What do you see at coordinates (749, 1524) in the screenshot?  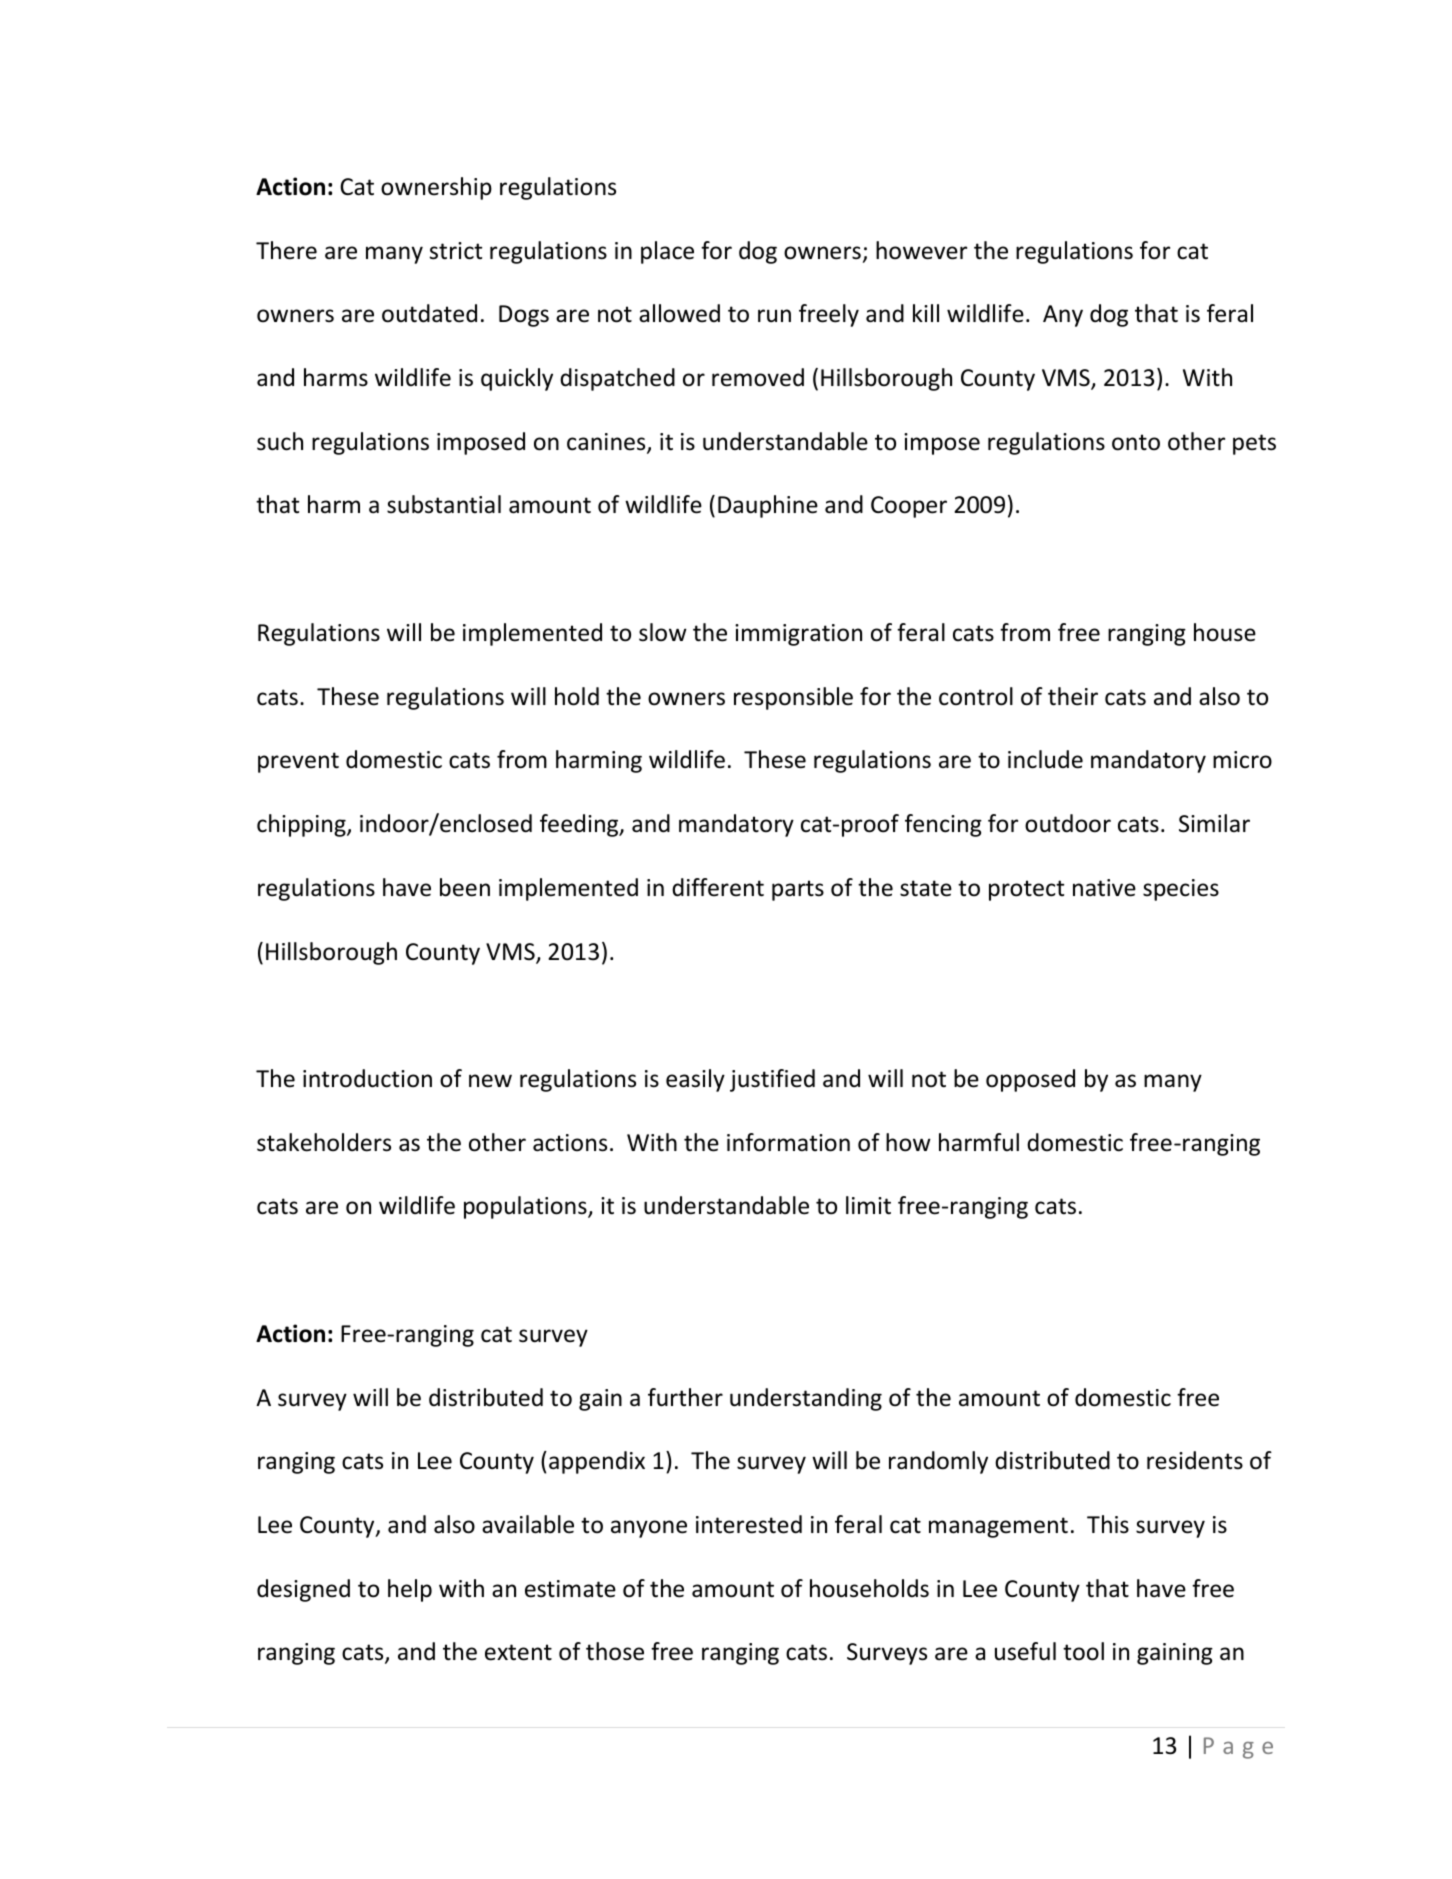 I see `interested` at bounding box center [749, 1524].
